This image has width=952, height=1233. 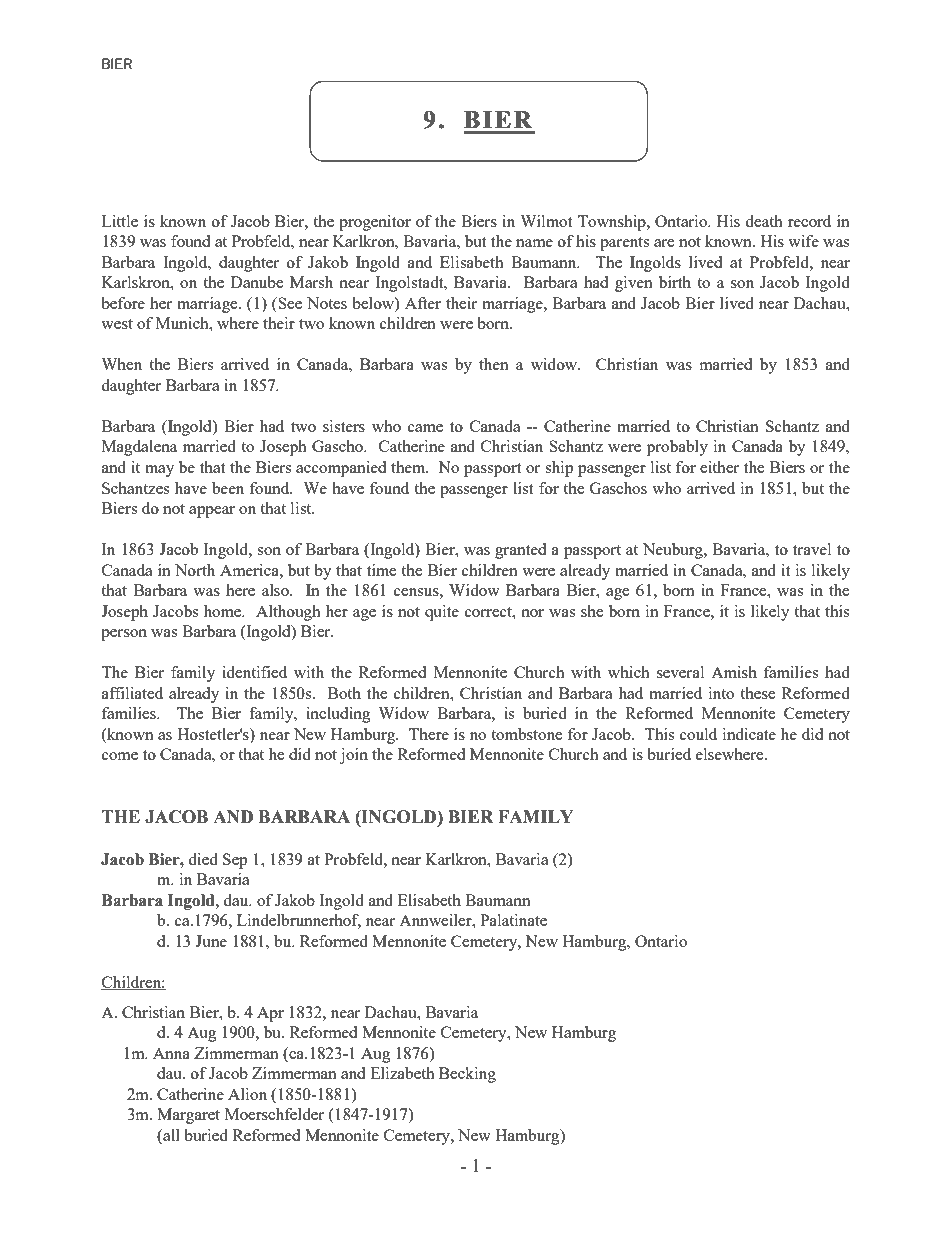 What do you see at coordinates (442, 613) in the image?
I see `quite` at bounding box center [442, 613].
